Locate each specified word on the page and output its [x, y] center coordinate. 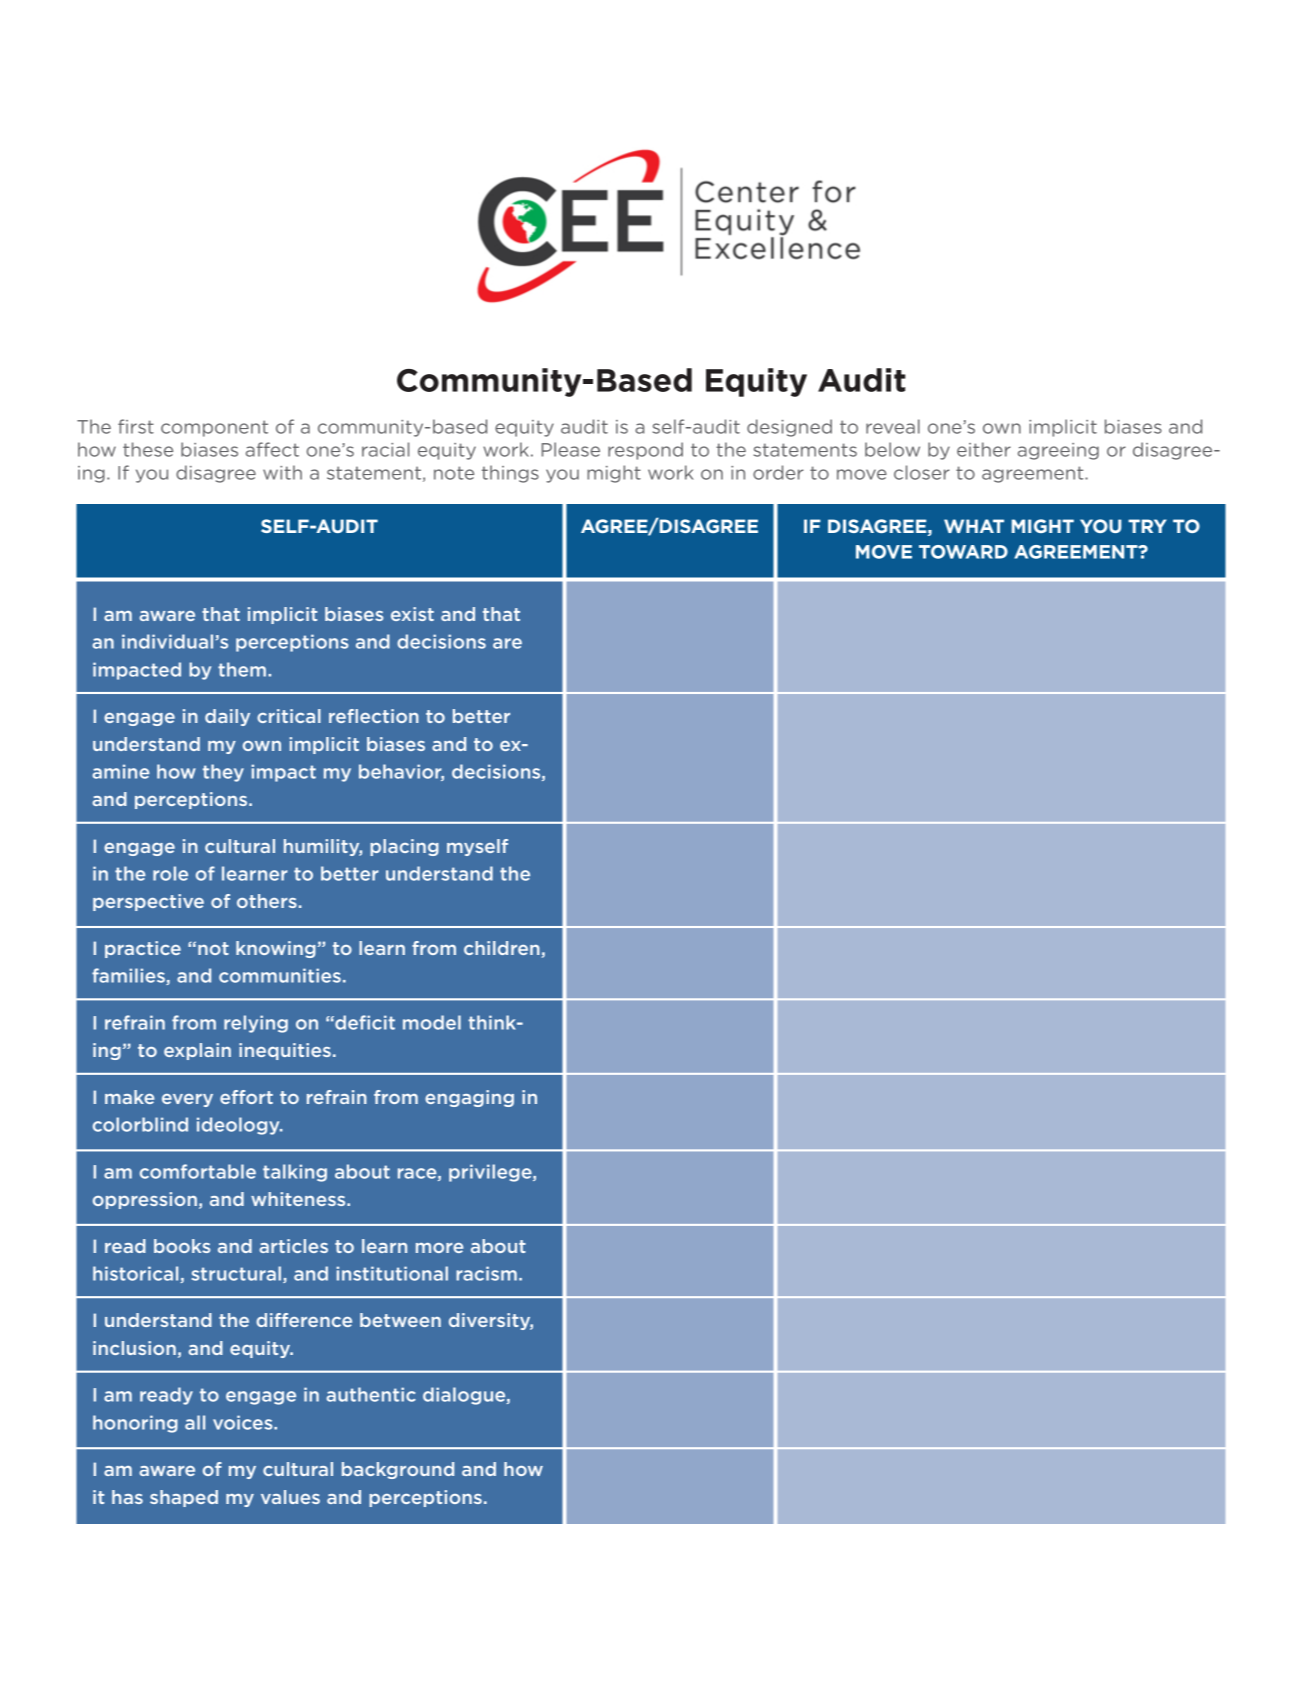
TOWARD [963, 552]
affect [272, 449]
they [223, 773]
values [290, 1497]
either [984, 449]
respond [645, 451]
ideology [239, 1126]
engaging [469, 1098]
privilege [491, 1173]
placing [404, 847]
